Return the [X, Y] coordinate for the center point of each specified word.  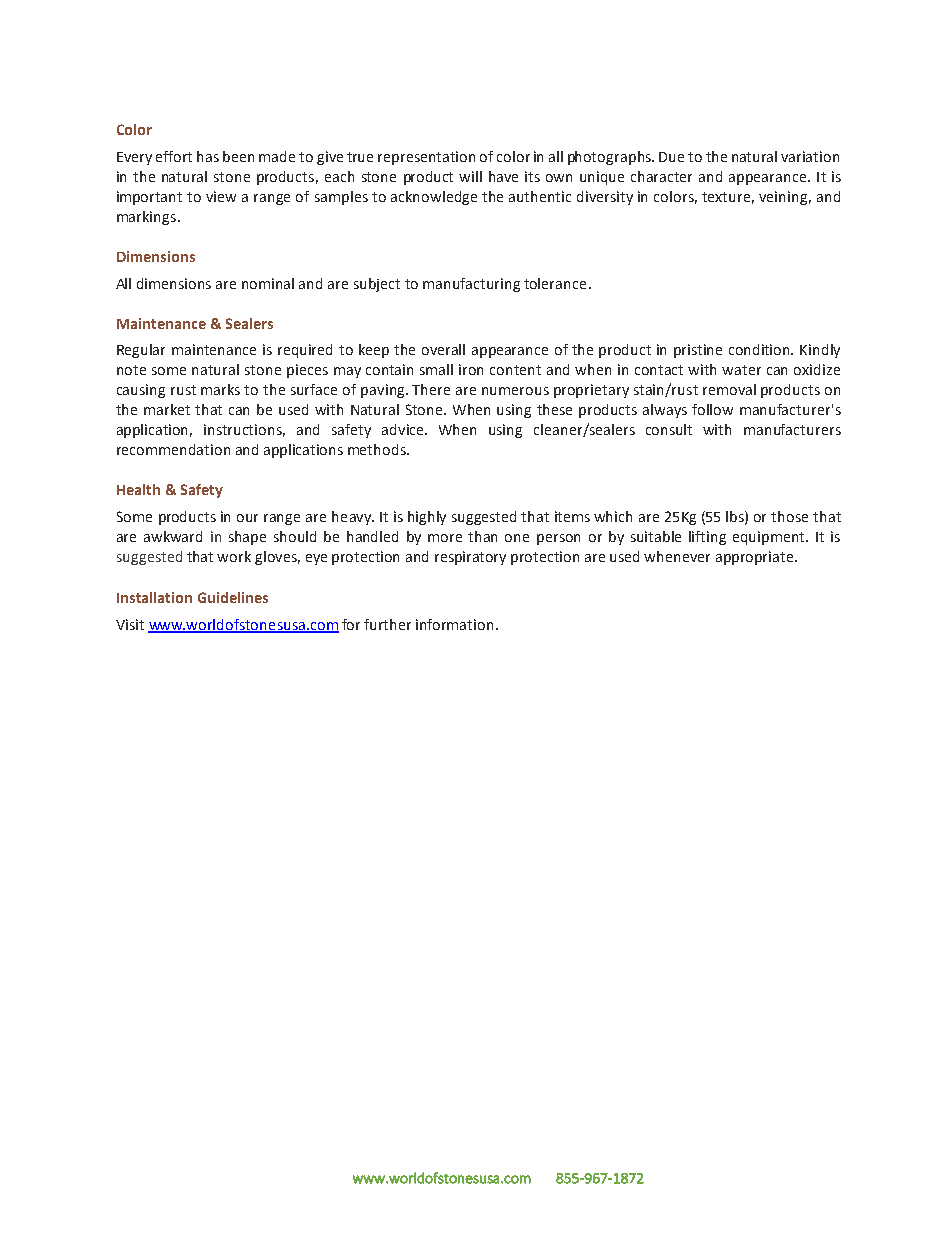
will [470, 176]
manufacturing [471, 285]
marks [220, 389]
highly [427, 518]
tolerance [555, 283]
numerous [515, 391]
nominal [268, 283]
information [454, 624]
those [789, 516]
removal [729, 389]
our [247, 518]
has [208, 156]
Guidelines [233, 597]
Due [671, 157]
